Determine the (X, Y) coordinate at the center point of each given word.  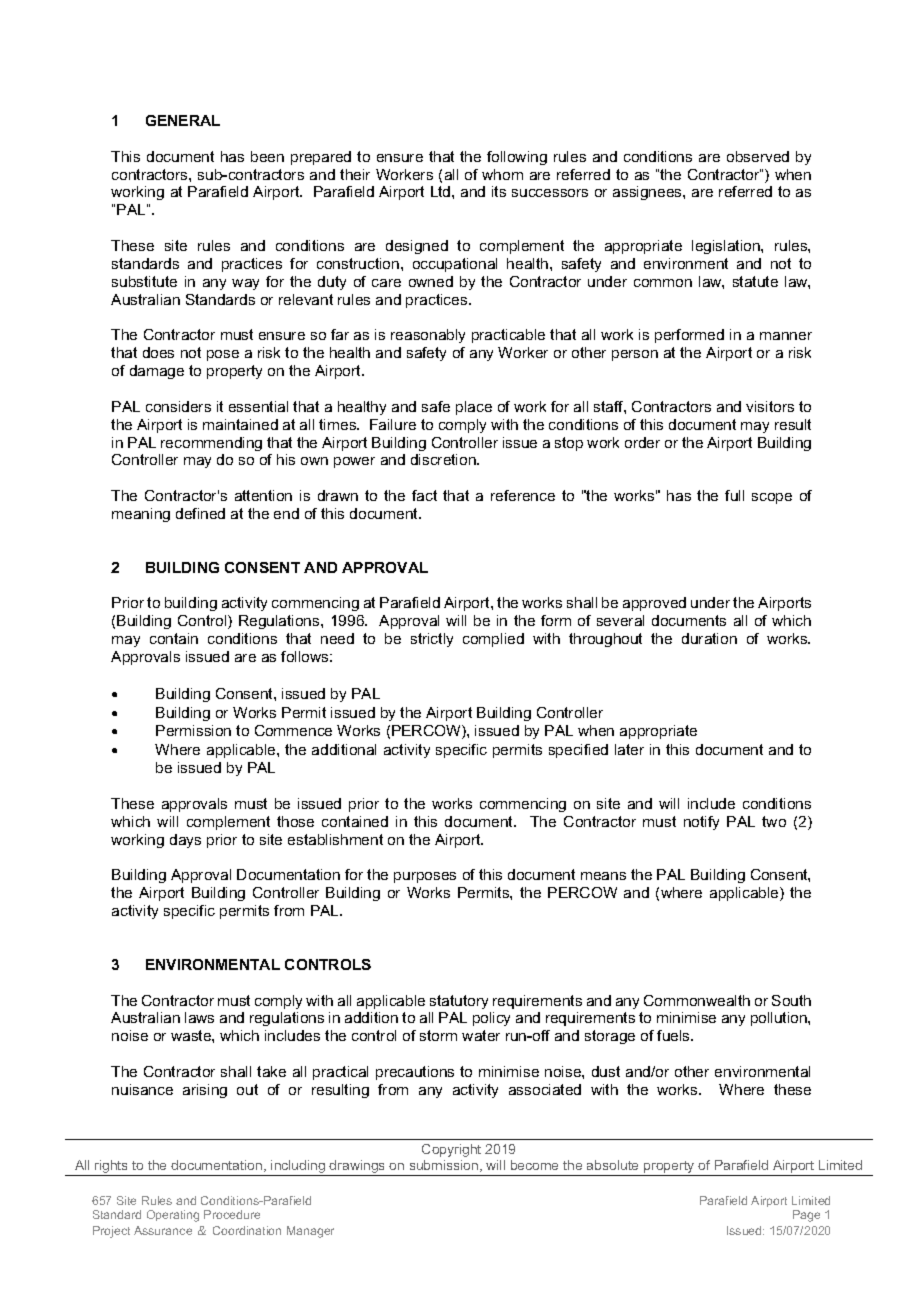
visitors (770, 406)
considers (178, 406)
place (474, 408)
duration (709, 638)
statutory (459, 1002)
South (791, 1000)
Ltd (442, 191)
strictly (432, 640)
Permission (193, 730)
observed (758, 156)
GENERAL (183, 120)
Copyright (451, 1150)
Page (806, 1216)
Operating (173, 1216)
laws (199, 1017)
